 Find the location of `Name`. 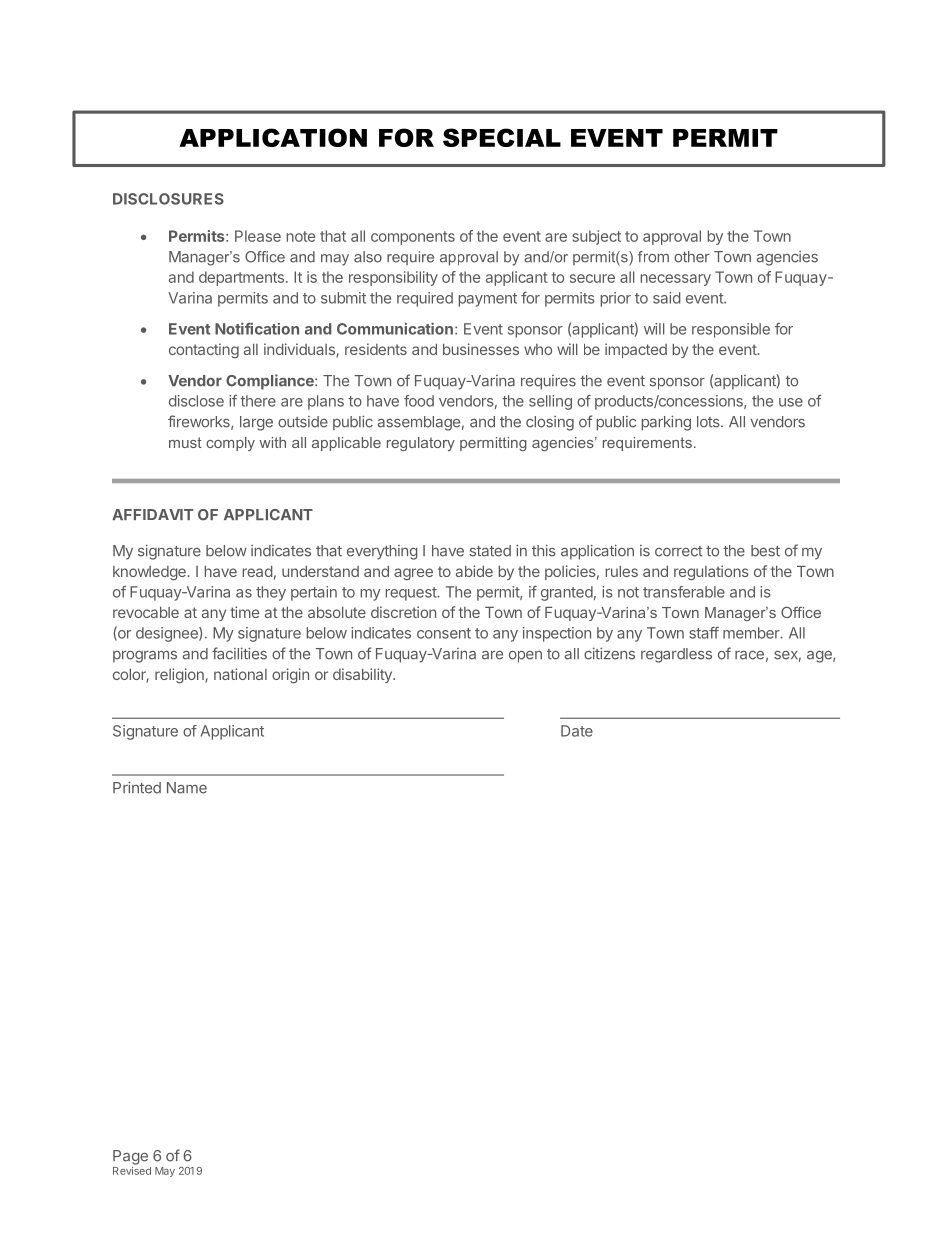

Name is located at coordinates (187, 788).
